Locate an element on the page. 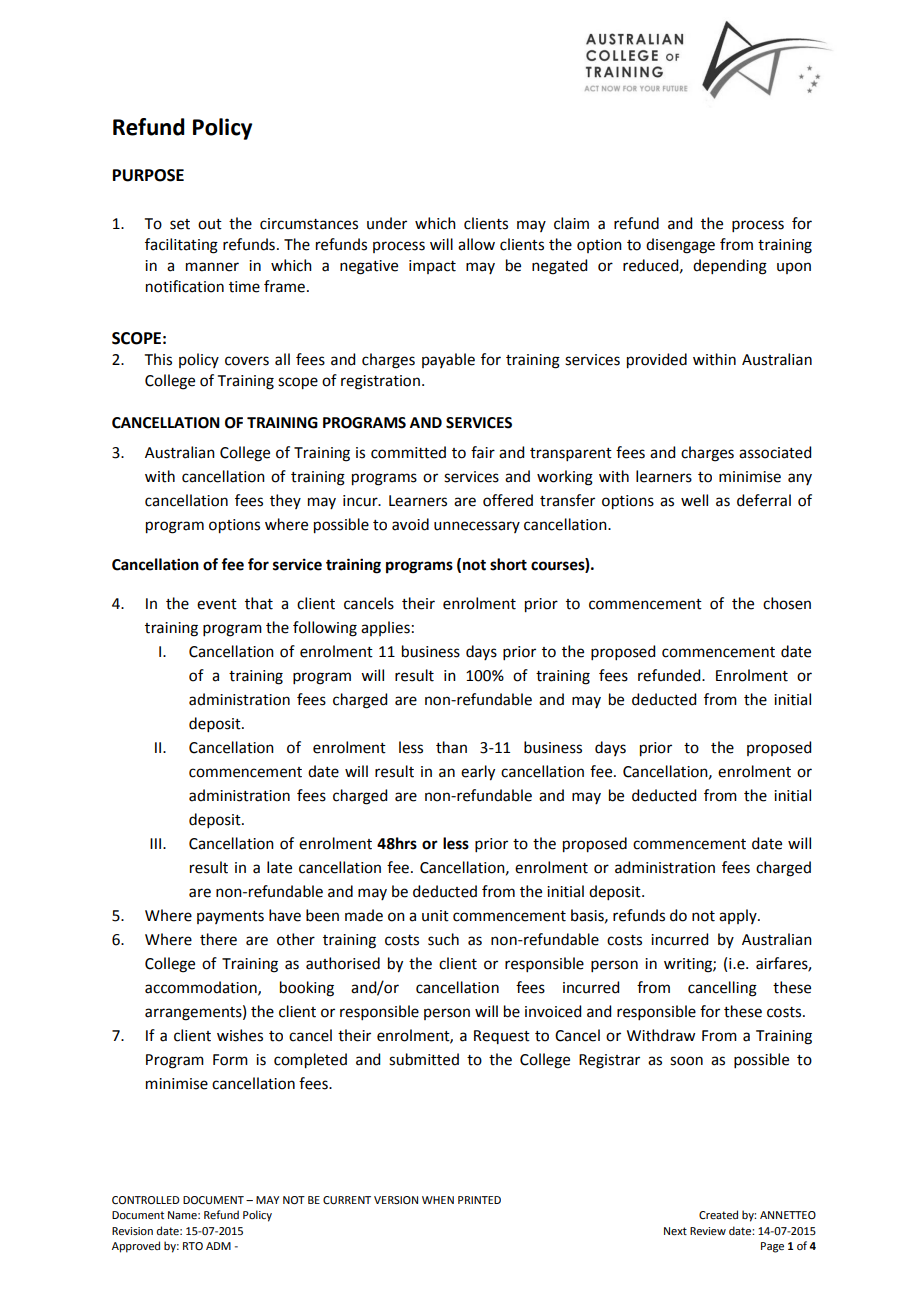 This document has width=924, height=1308. allow is located at coordinates (476, 244).
